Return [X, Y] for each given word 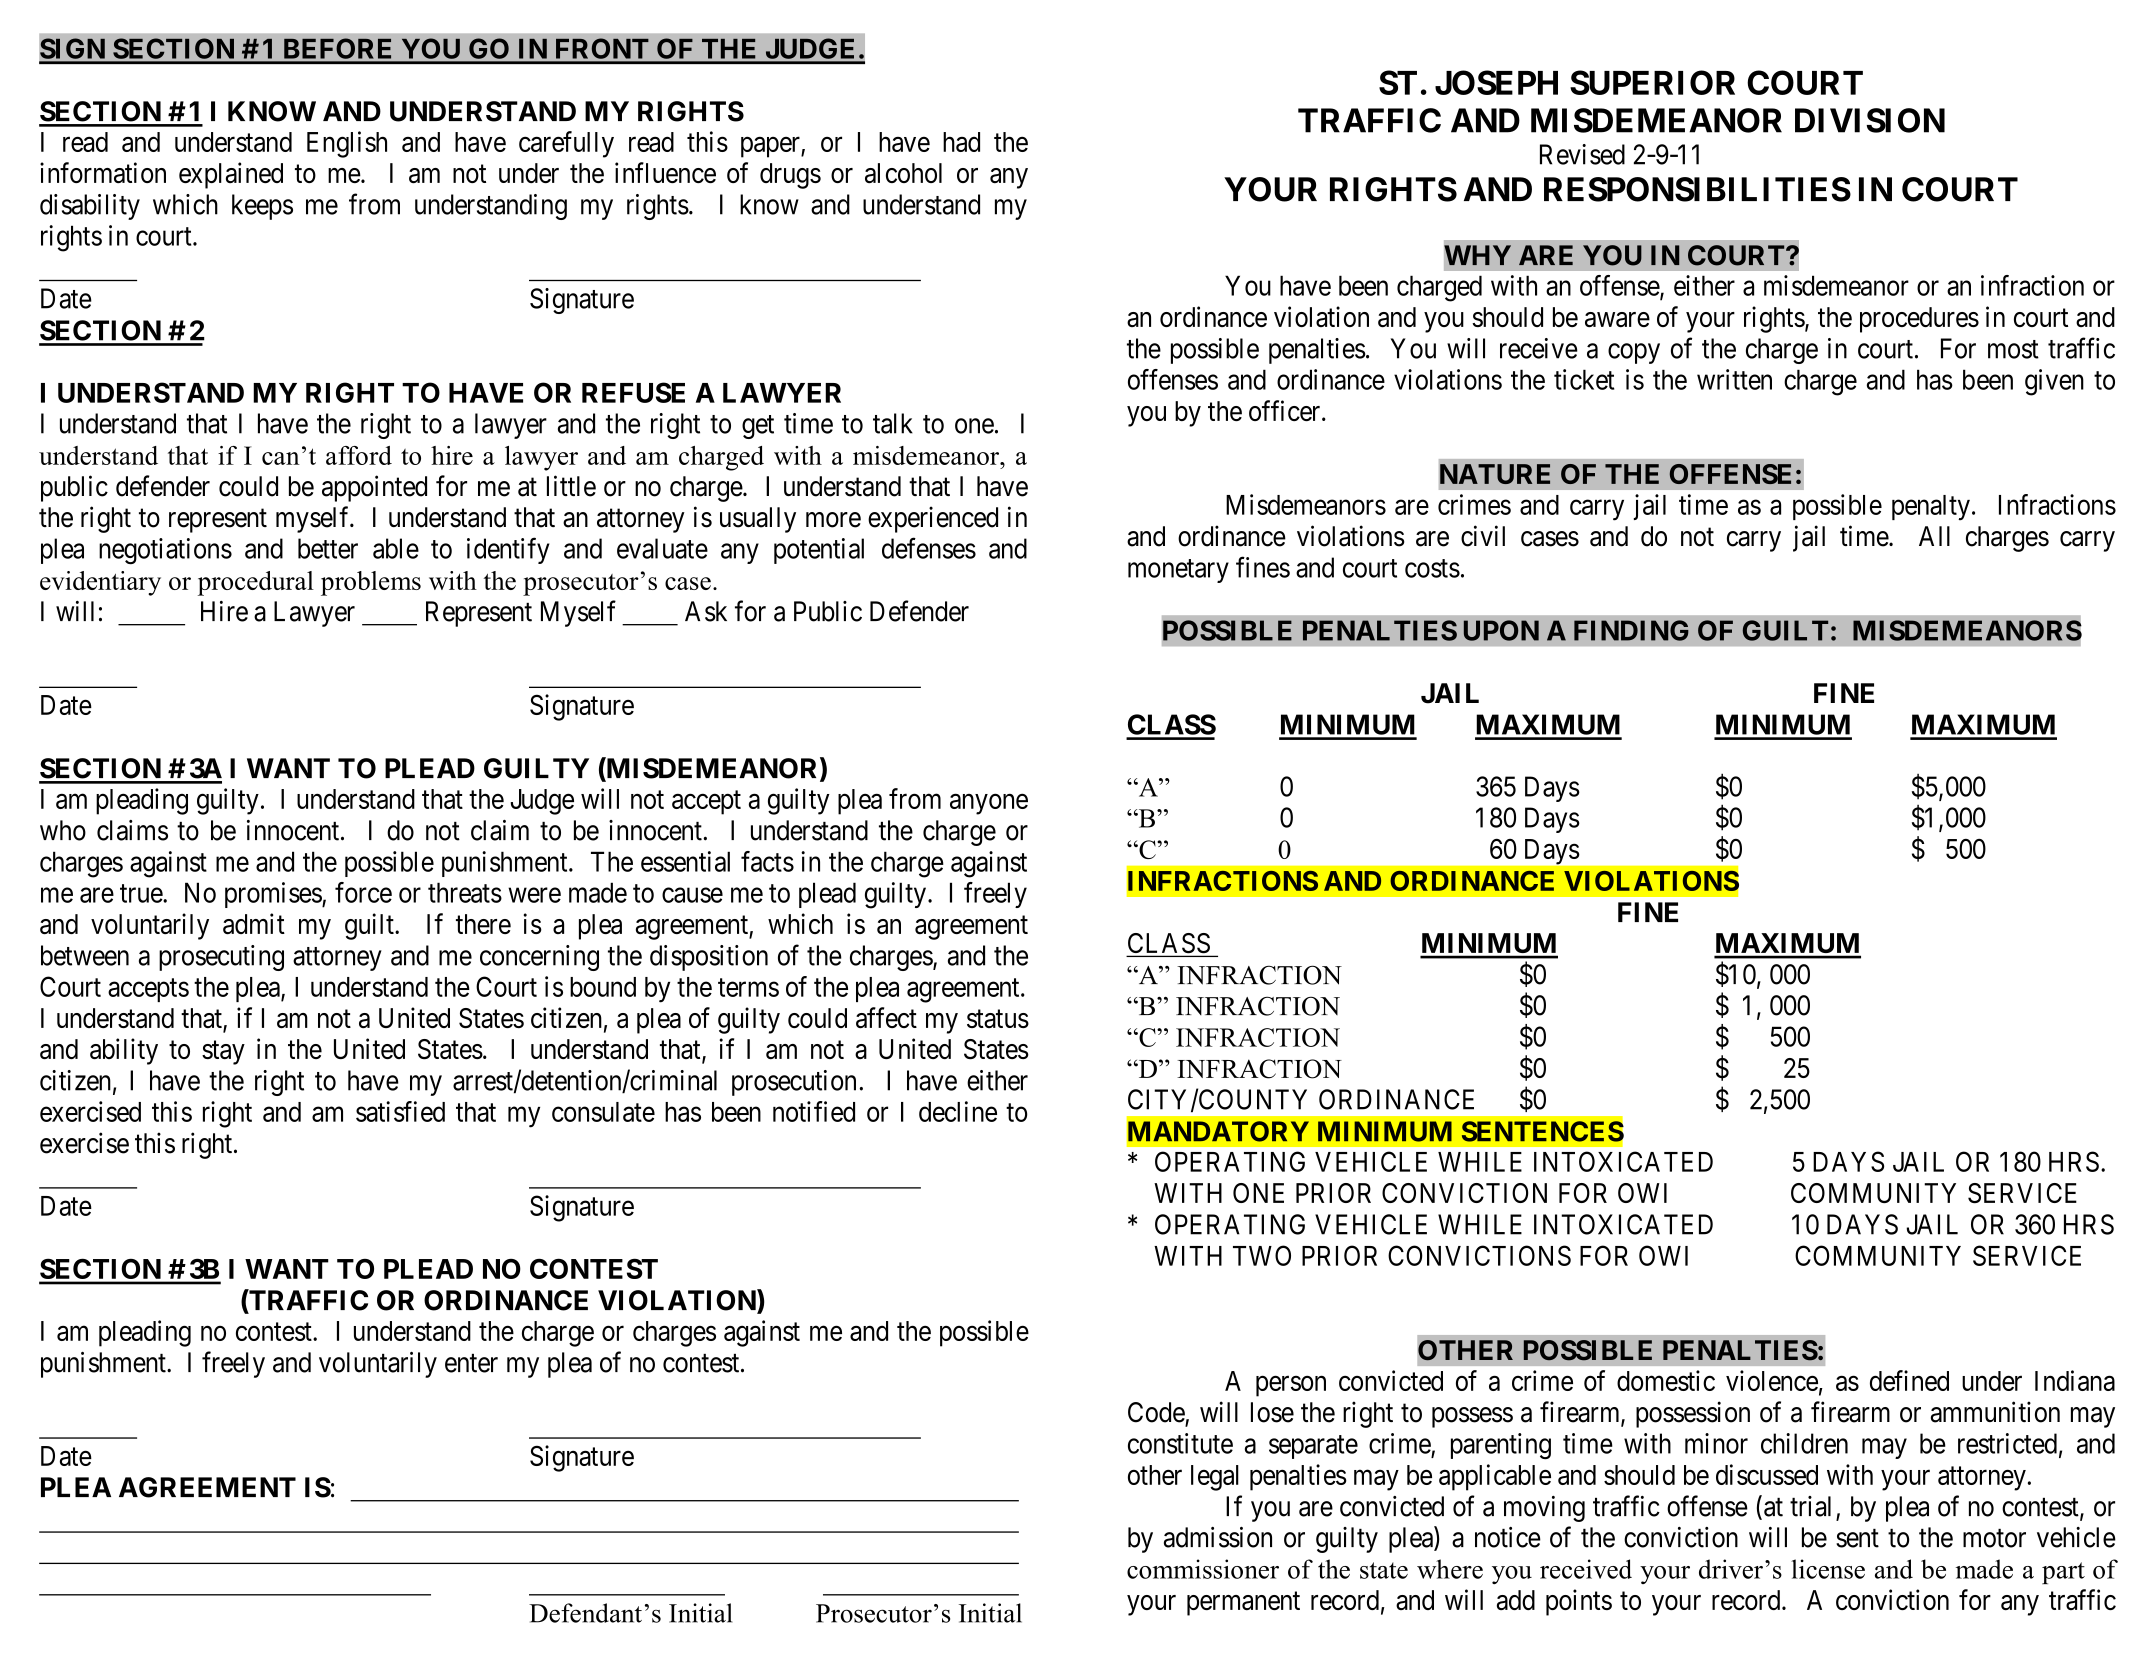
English [347, 144]
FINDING [1631, 630]
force [363, 892]
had [961, 142]
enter [471, 1363]
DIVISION [1870, 120]
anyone [989, 804]
